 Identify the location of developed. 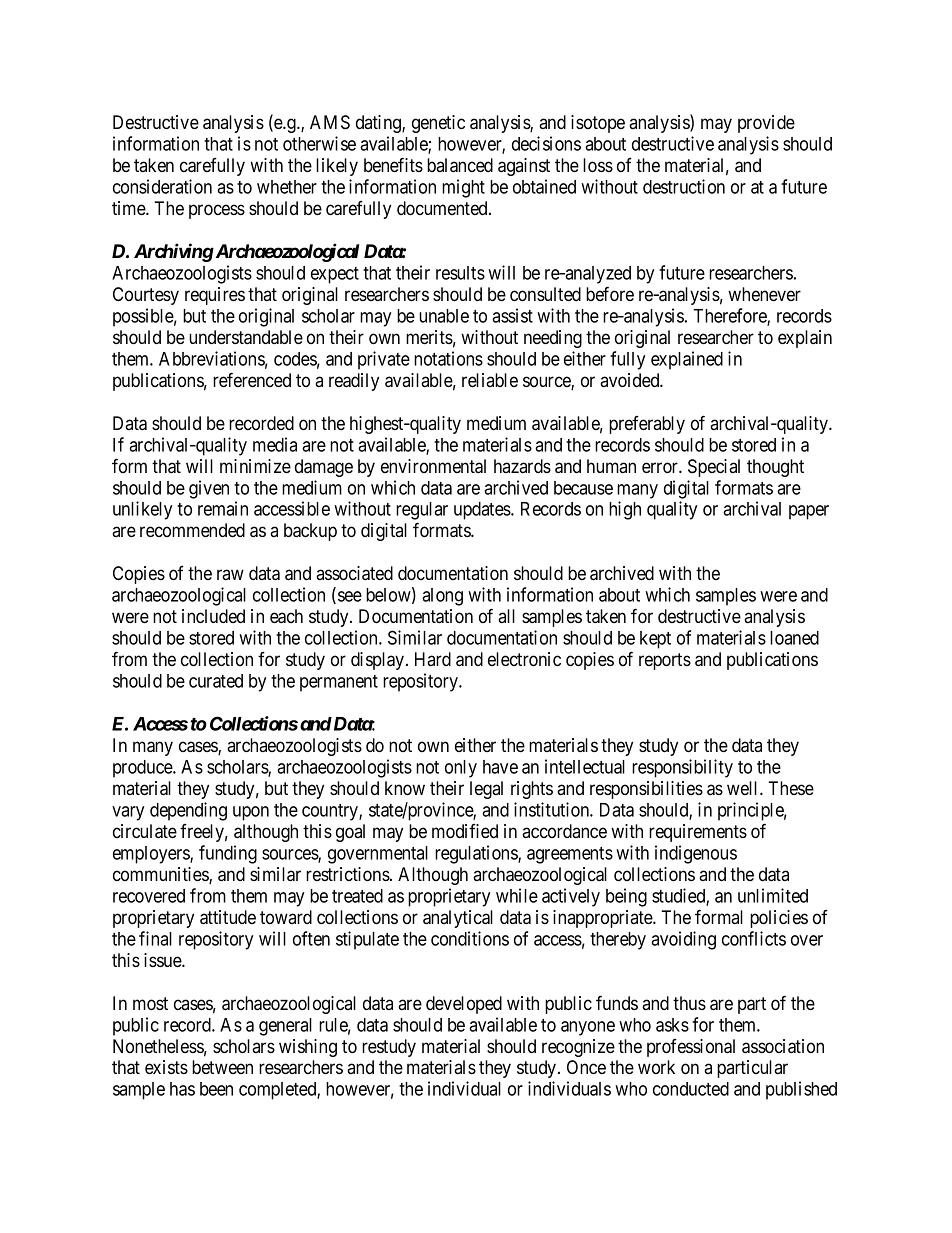
(464, 1005).
